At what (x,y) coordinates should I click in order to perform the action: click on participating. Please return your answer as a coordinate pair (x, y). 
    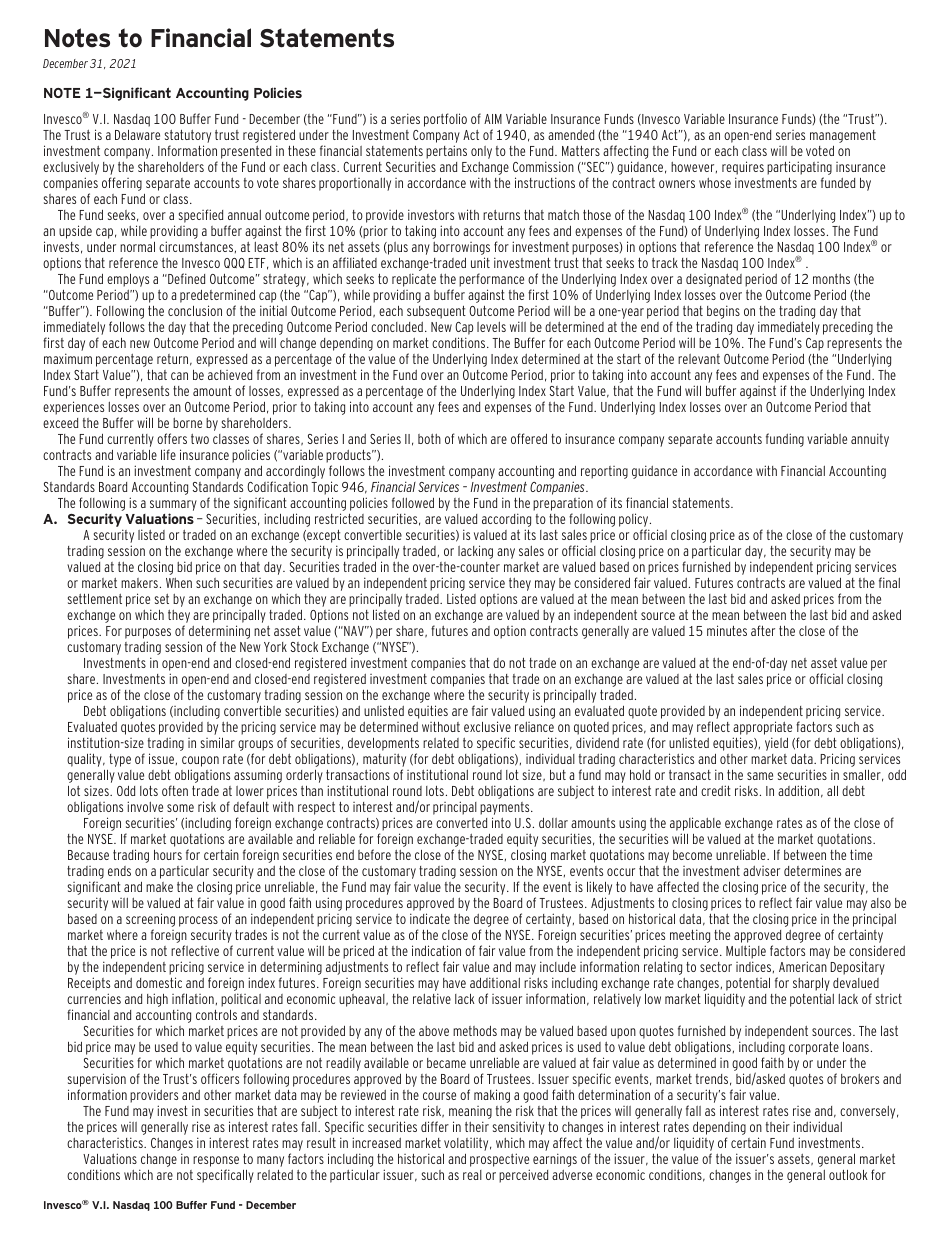
    Looking at the image, I should click on (799, 169).
